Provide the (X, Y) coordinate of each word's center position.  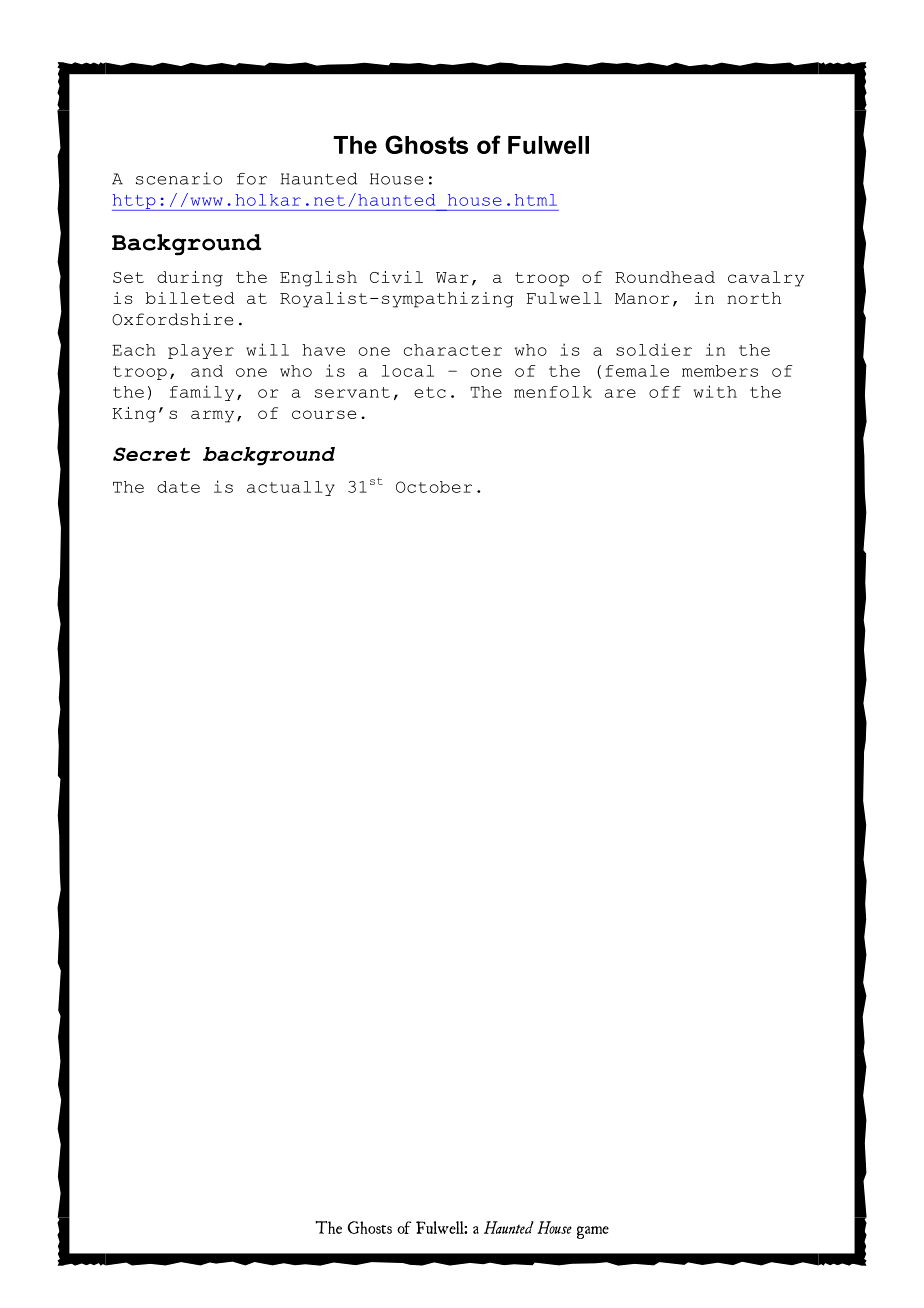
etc (430, 392)
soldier (654, 349)
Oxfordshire (172, 319)
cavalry (766, 279)
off (665, 392)
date (178, 487)
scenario (179, 178)
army (212, 416)
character (453, 350)
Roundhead (665, 277)
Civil (396, 277)
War (452, 277)
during (190, 279)
